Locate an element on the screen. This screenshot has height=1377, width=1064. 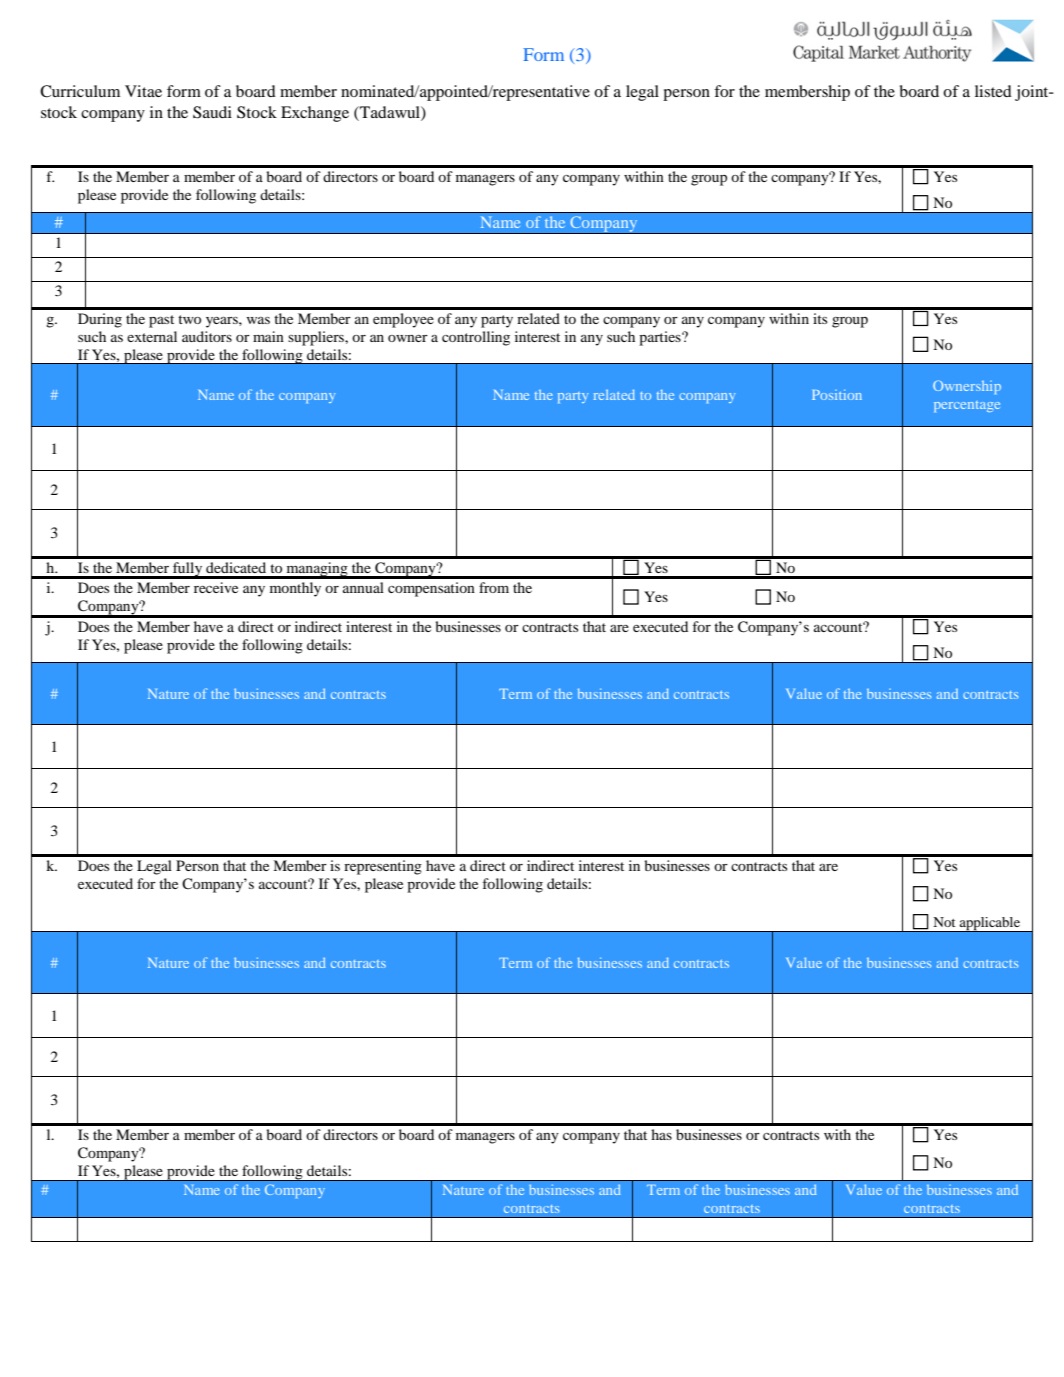
auditors is located at coordinates (207, 336).
